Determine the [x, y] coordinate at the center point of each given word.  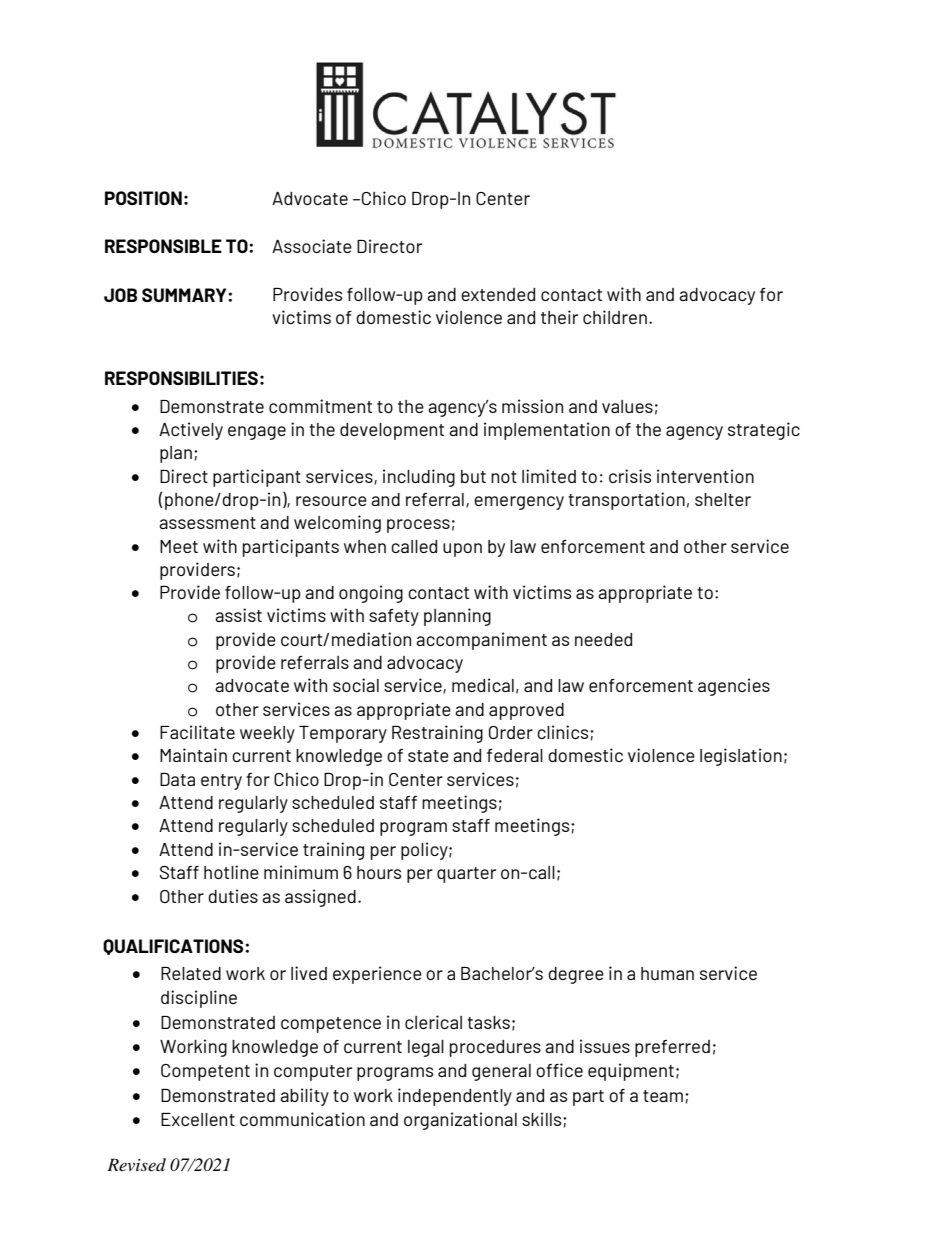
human [667, 973]
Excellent [198, 1119]
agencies [734, 687]
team [663, 1096]
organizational [460, 1121]
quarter [466, 875]
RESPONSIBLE [163, 246]
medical [483, 685]
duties [233, 896]
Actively [191, 431]
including [419, 478]
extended [498, 294]
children [615, 317]
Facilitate [197, 732]
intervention [705, 476]
